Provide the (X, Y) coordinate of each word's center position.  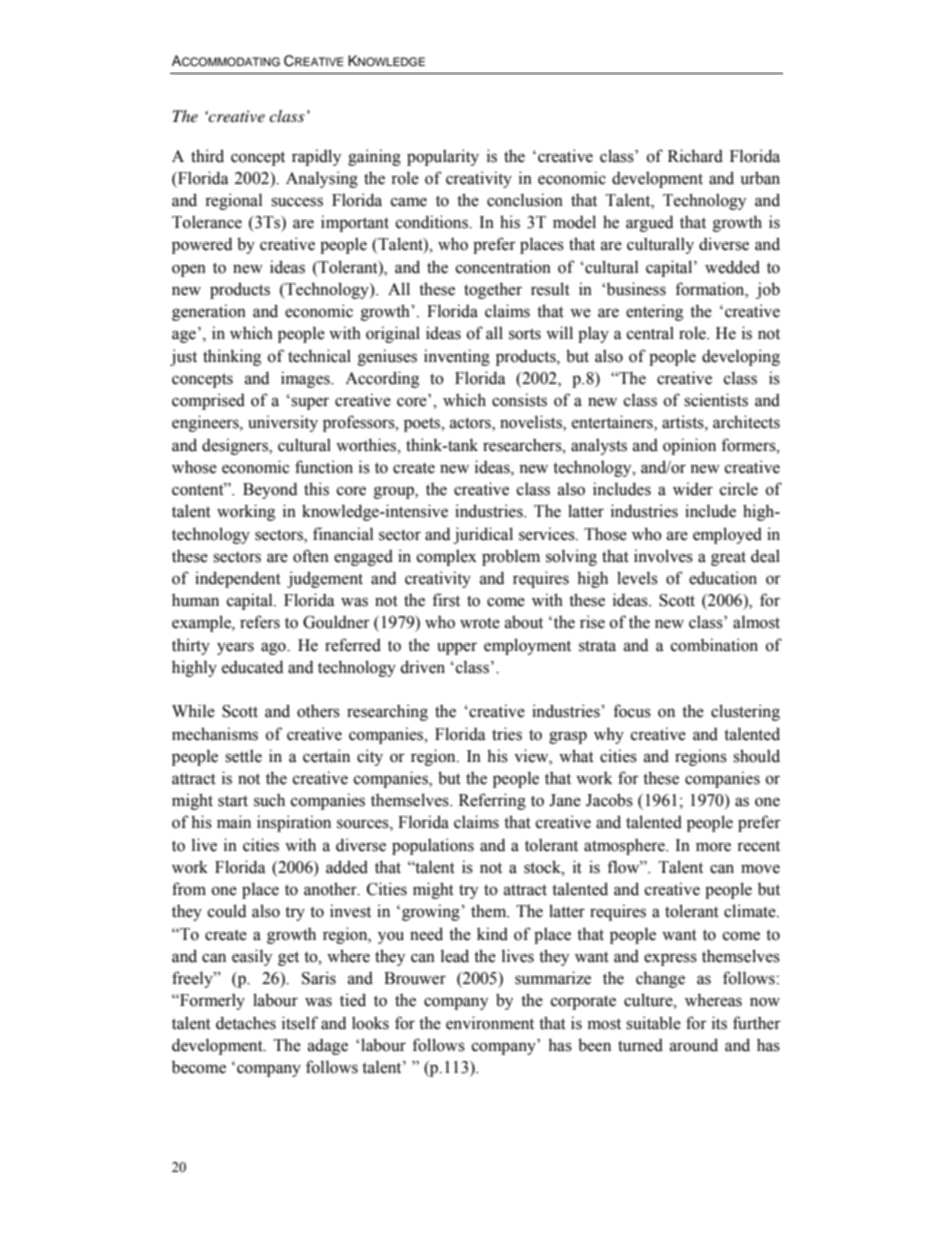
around (694, 1045)
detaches (246, 1023)
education (723, 578)
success (297, 202)
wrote (480, 623)
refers (260, 622)
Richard (695, 156)
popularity (443, 157)
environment (490, 1023)
